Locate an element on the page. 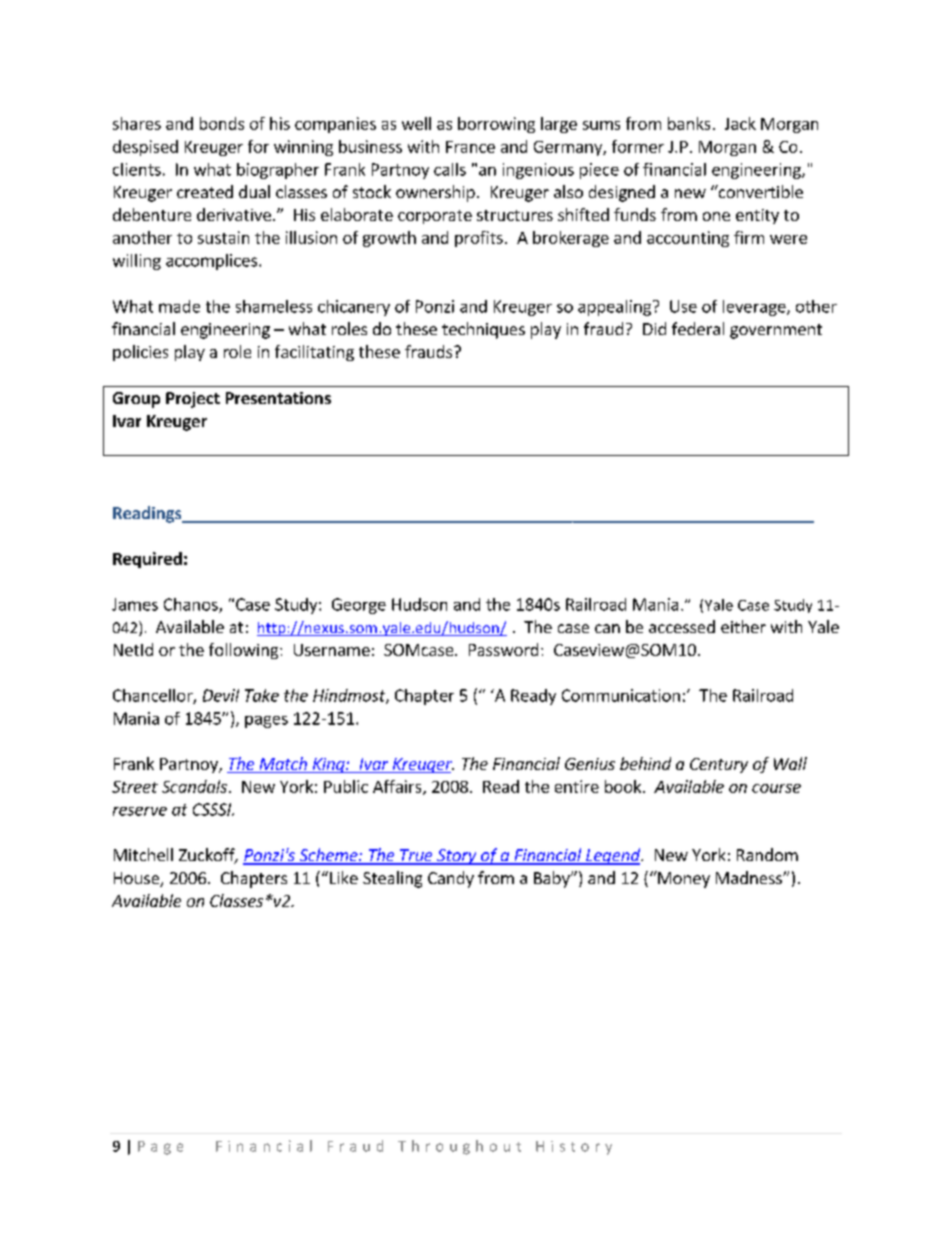 The height and width of the document is (1233, 952). bonds is located at coordinates (222, 123).
